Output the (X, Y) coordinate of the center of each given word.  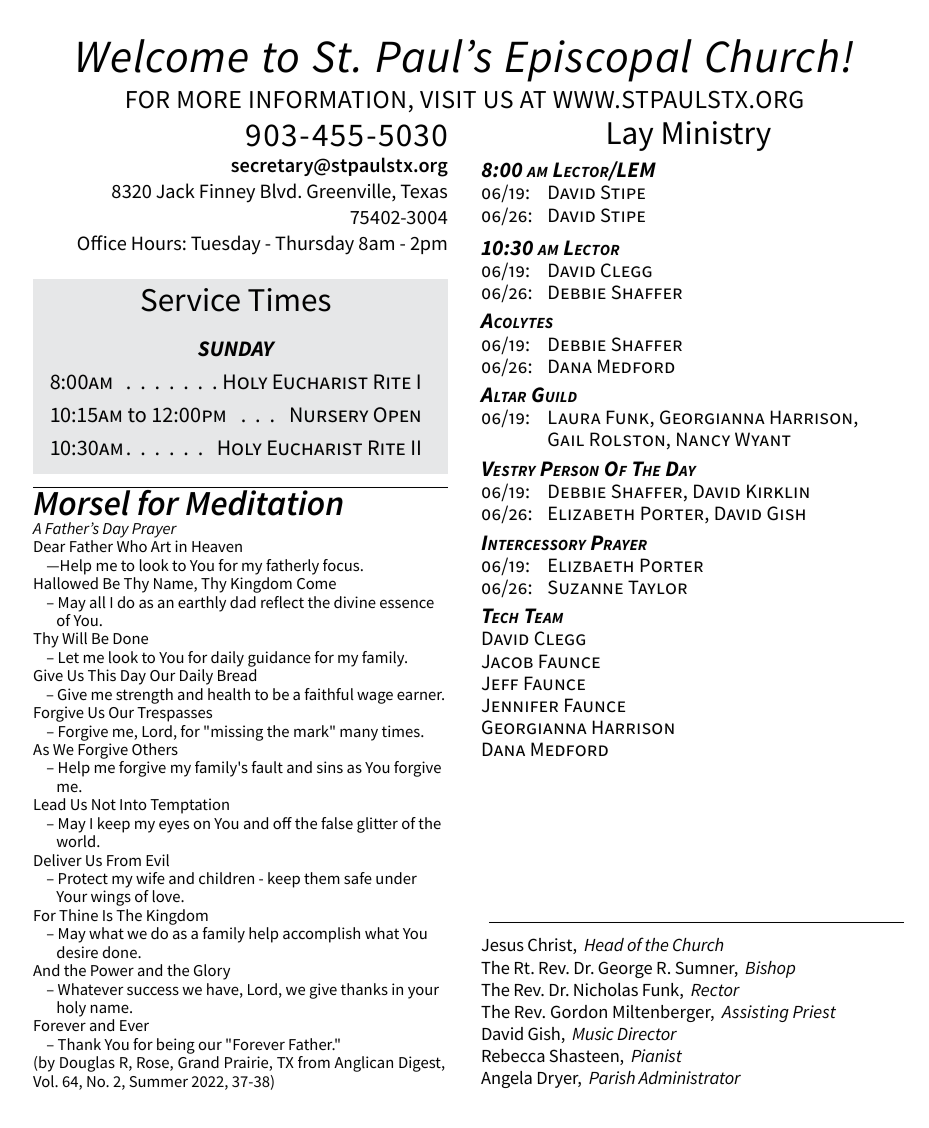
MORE (209, 99)
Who (132, 546)
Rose (154, 1064)
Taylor (657, 587)
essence (407, 603)
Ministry (717, 136)
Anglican (363, 1064)
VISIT (448, 99)
